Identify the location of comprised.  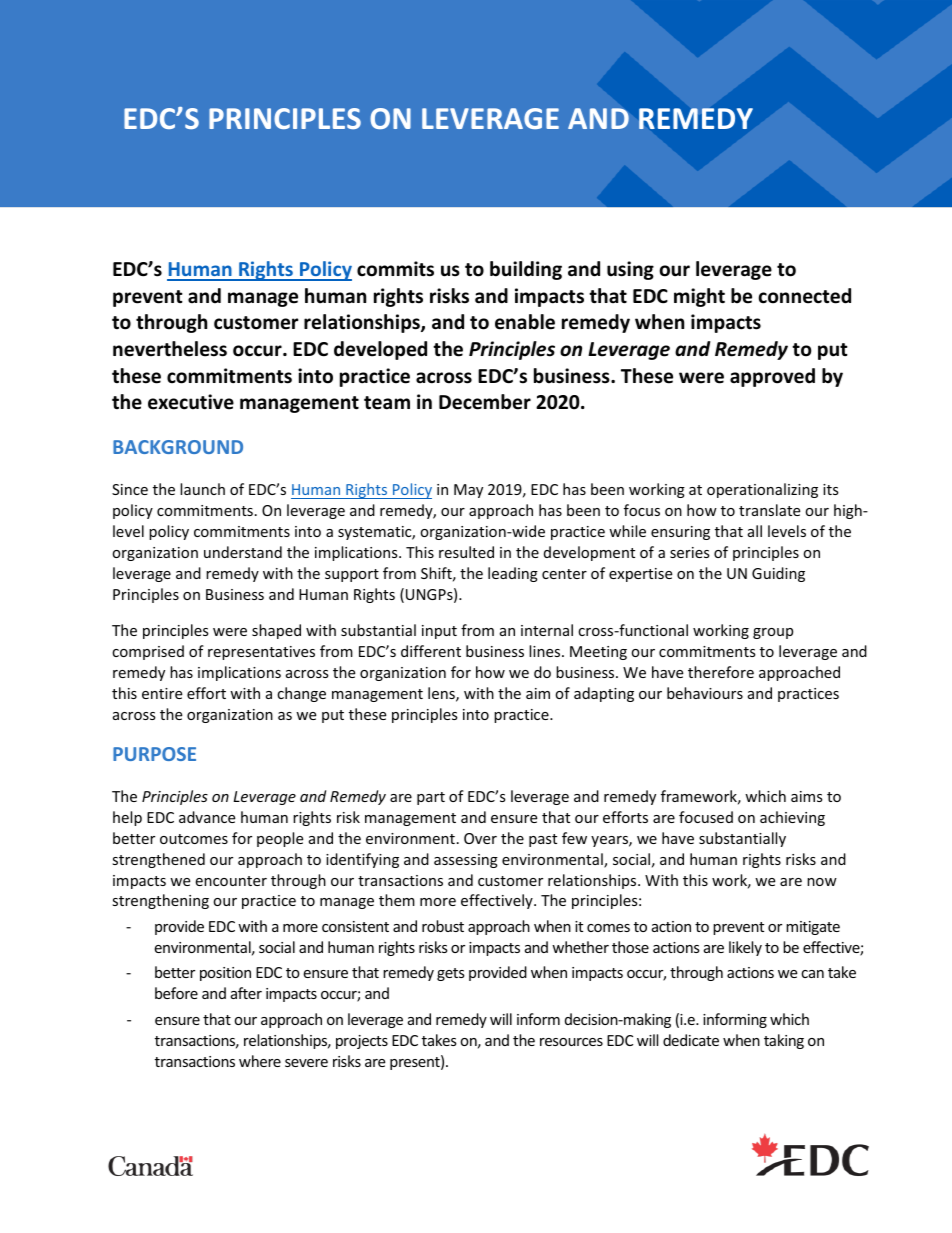
(148, 652).
